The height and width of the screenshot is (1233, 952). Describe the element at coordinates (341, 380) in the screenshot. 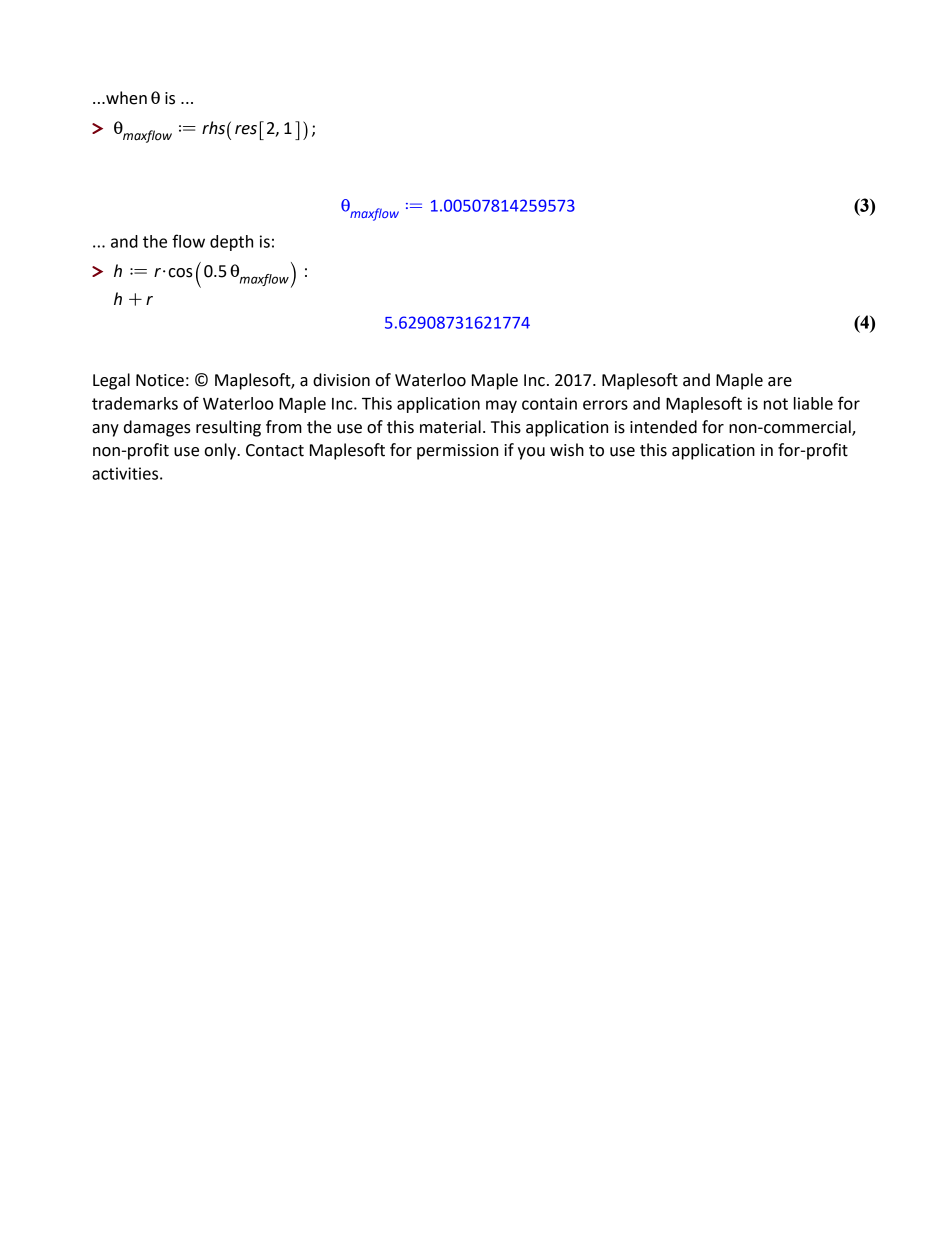

I see `division` at that location.
